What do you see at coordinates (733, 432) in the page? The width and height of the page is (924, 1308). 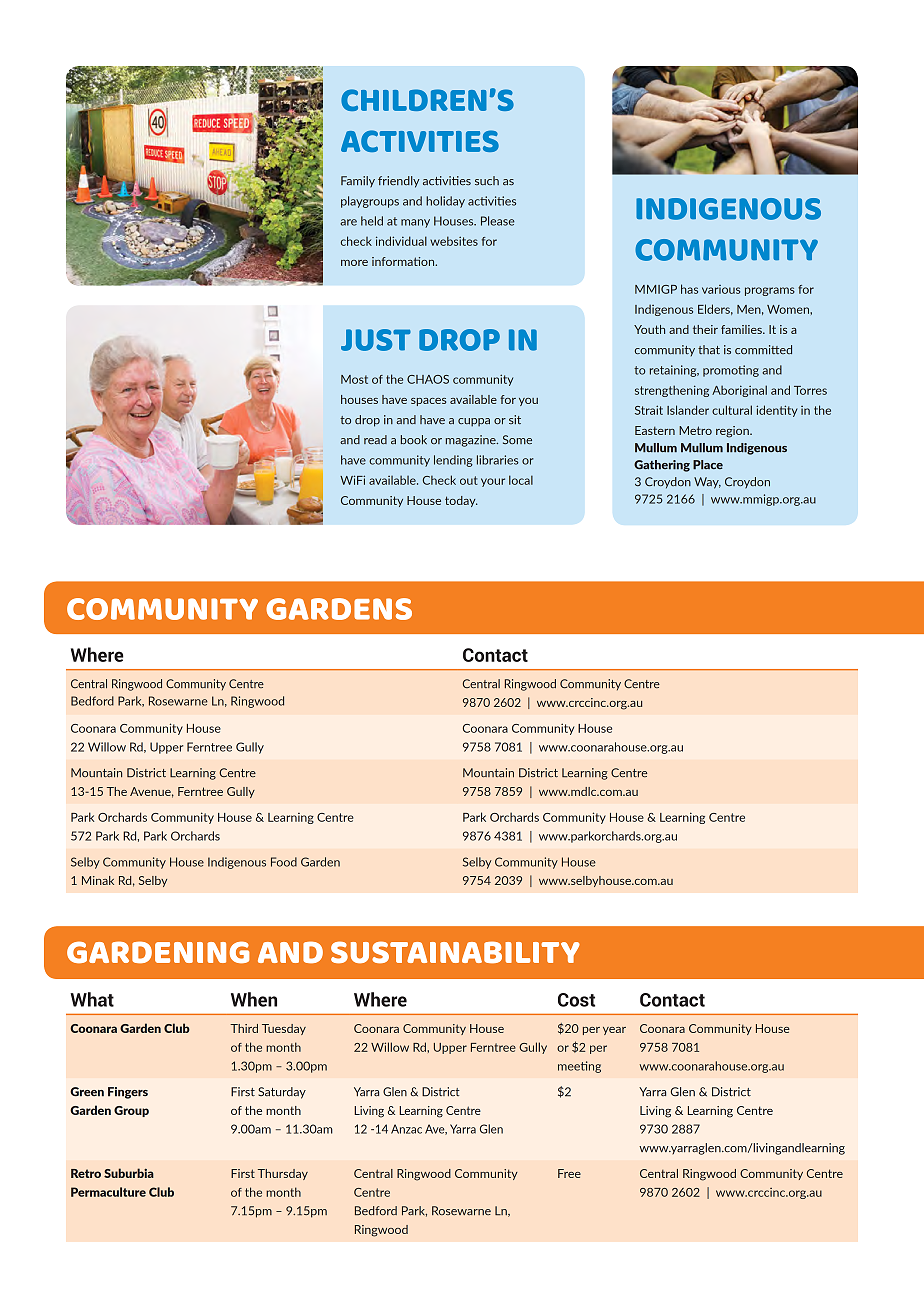 I see `region` at bounding box center [733, 432].
